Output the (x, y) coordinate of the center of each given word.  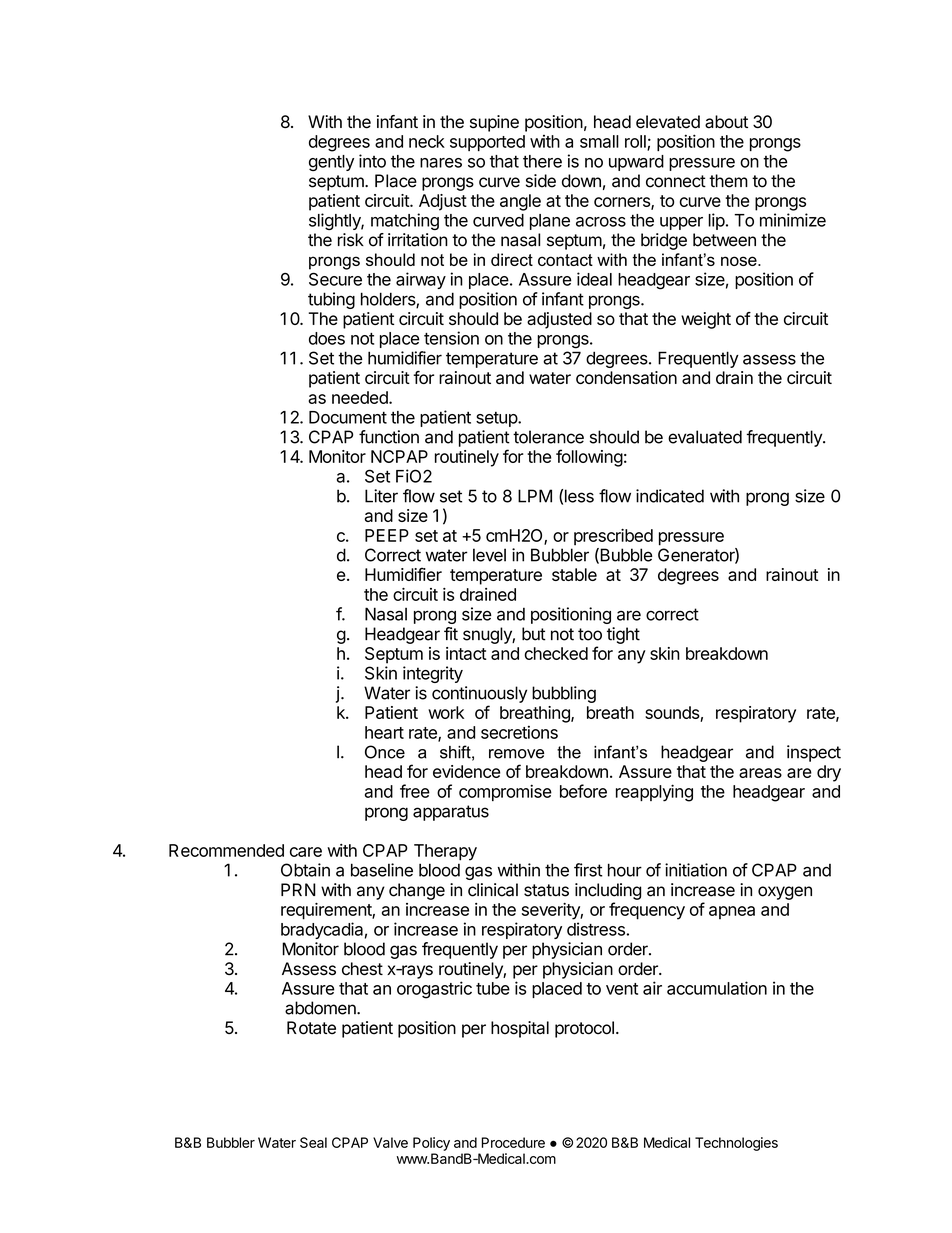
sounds (673, 714)
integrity (433, 674)
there (542, 161)
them (728, 181)
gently (331, 163)
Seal (313, 1142)
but (534, 634)
